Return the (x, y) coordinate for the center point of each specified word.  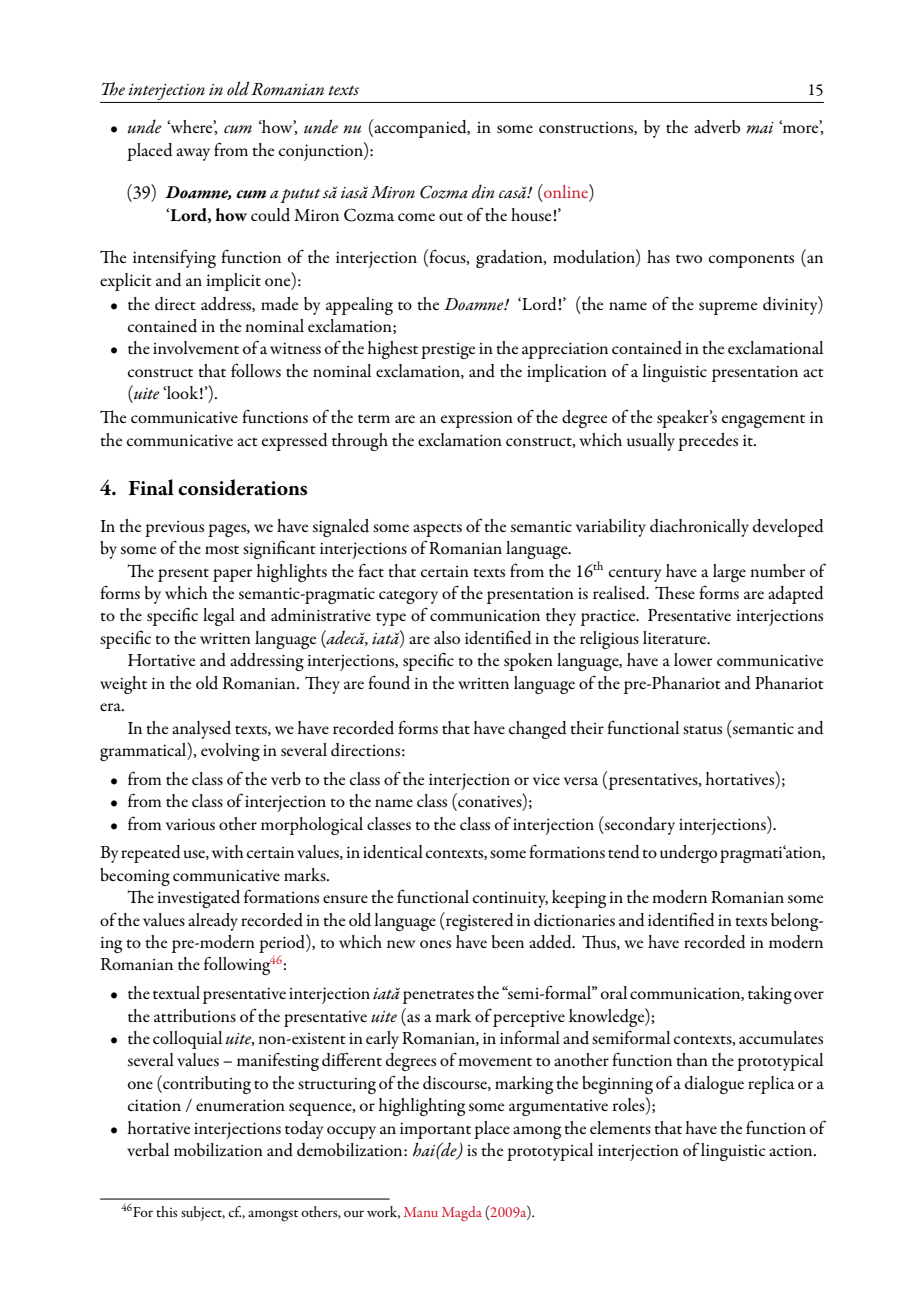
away (193, 154)
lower (693, 659)
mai (760, 127)
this (167, 1211)
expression (477, 420)
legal (219, 617)
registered (479, 921)
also (447, 638)
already (213, 922)
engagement (763, 421)
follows (256, 370)
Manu (421, 1212)
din (483, 191)
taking (770, 995)
